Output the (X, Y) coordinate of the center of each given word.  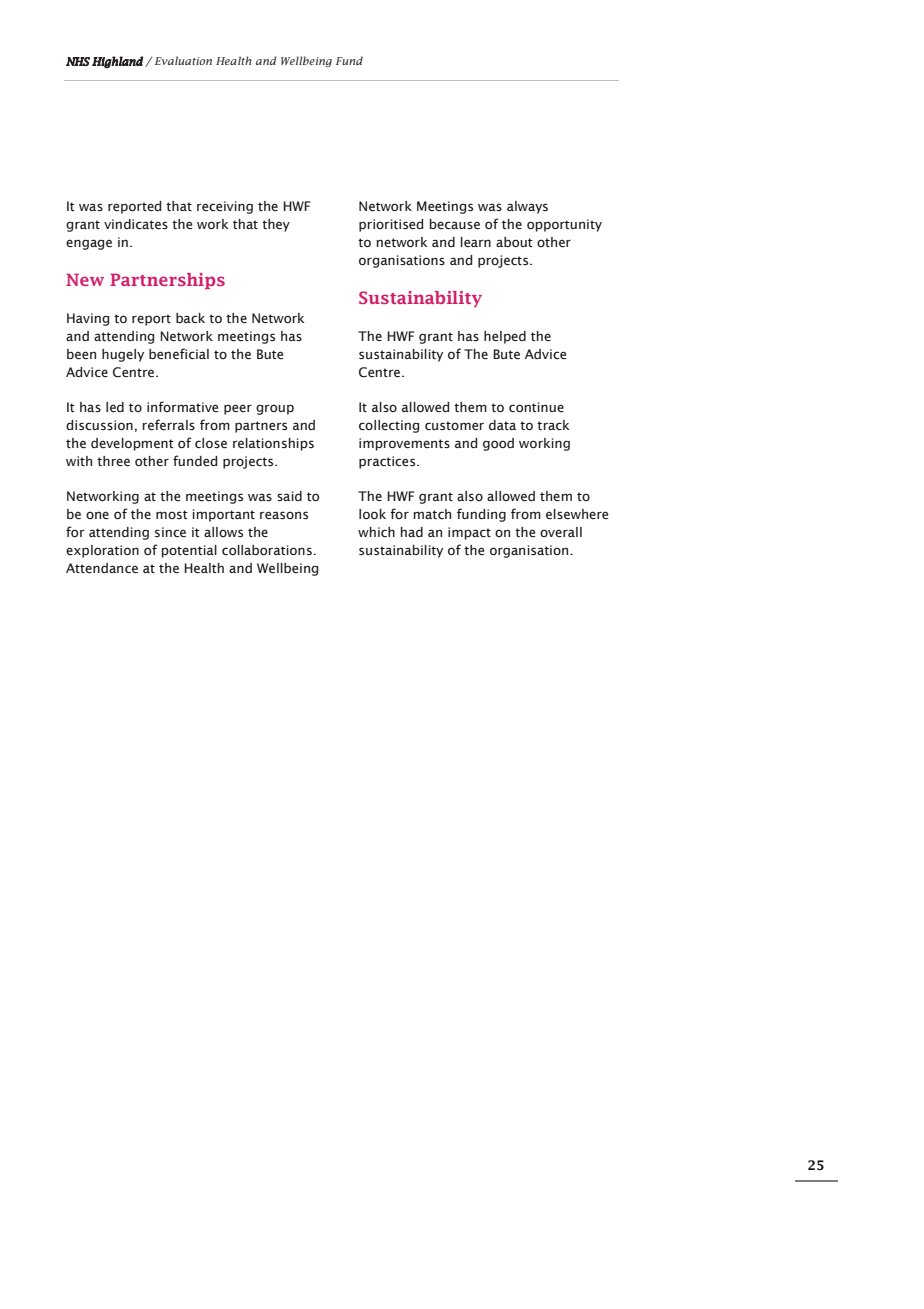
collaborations (267, 550)
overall (561, 532)
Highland (117, 62)
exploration (102, 551)
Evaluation (183, 60)
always (527, 207)
